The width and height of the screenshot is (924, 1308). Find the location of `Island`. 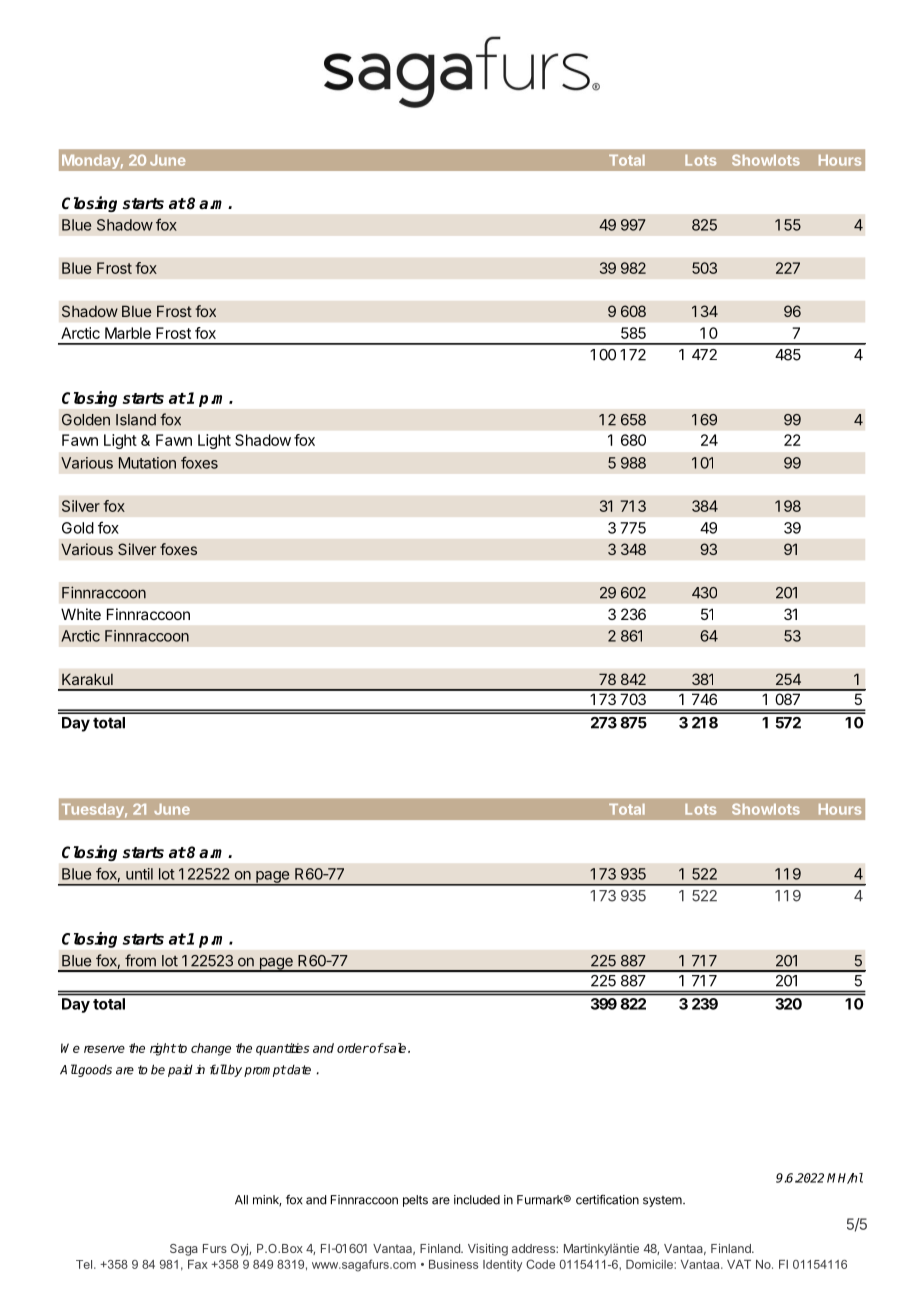

Island is located at coordinates (136, 420).
